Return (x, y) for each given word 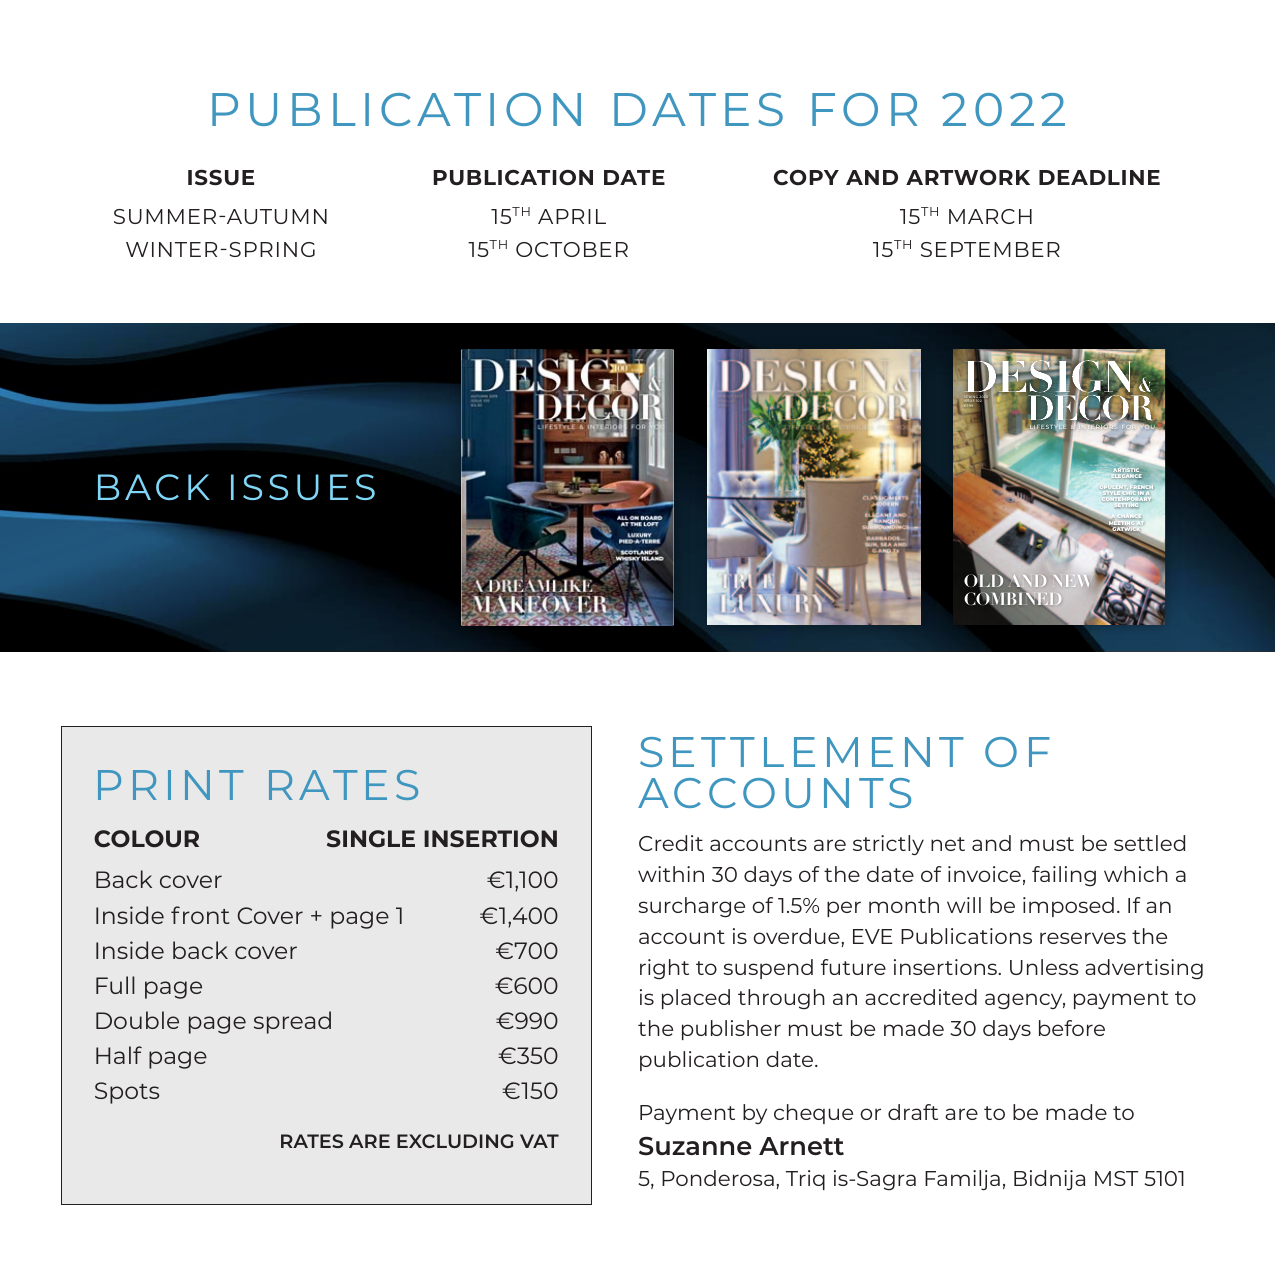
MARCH (990, 216)
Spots (127, 1093)
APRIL (572, 216)
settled (1149, 843)
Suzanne (695, 1146)
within (671, 874)
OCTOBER (572, 249)
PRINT (170, 785)
